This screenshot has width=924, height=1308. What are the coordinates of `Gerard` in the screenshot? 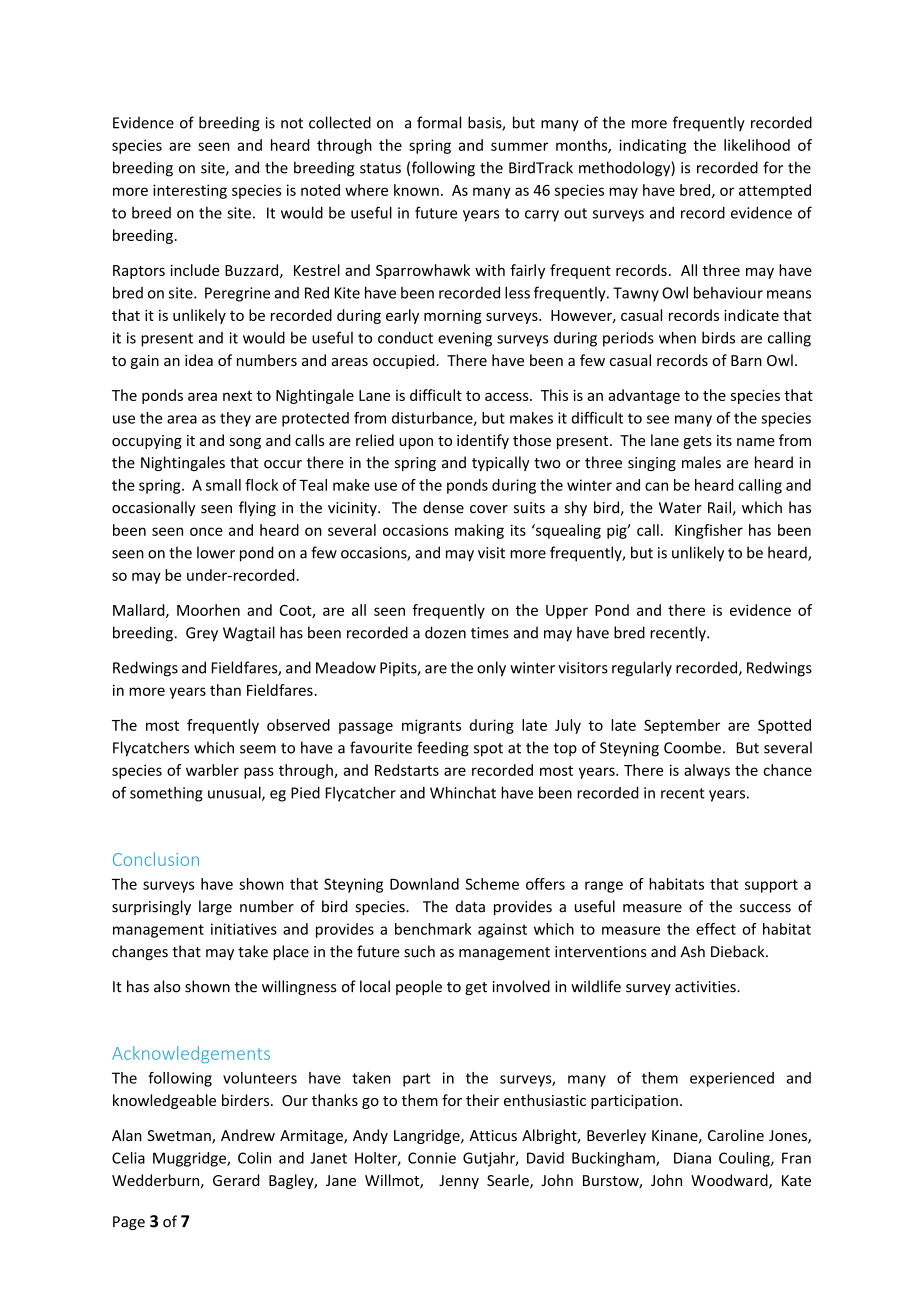 It's located at (236, 1180).
